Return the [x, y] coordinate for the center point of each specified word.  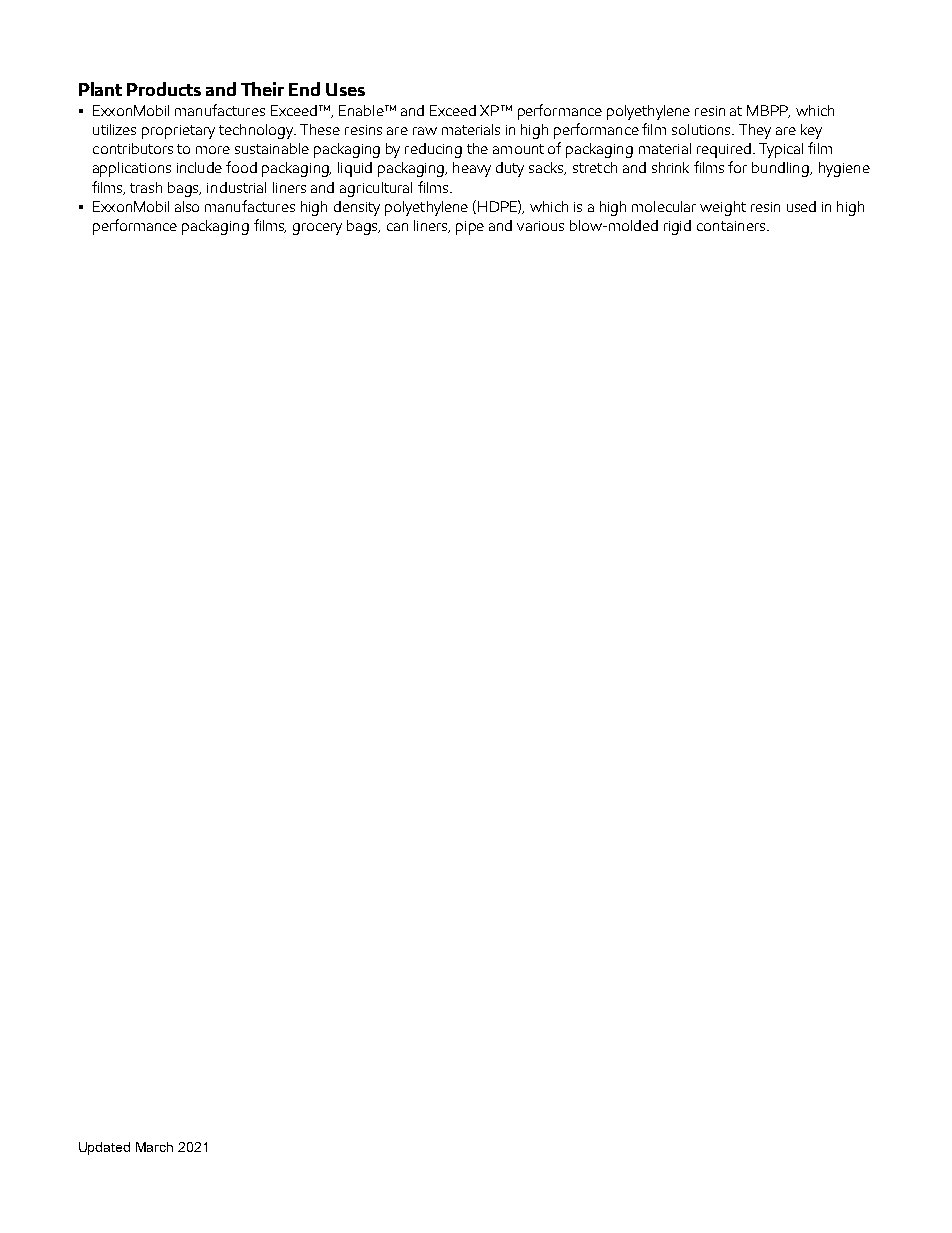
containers [732, 226]
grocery [317, 229]
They [755, 131]
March [154, 1147]
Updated [104, 1148]
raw [425, 131]
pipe [470, 228]
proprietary [178, 132]
